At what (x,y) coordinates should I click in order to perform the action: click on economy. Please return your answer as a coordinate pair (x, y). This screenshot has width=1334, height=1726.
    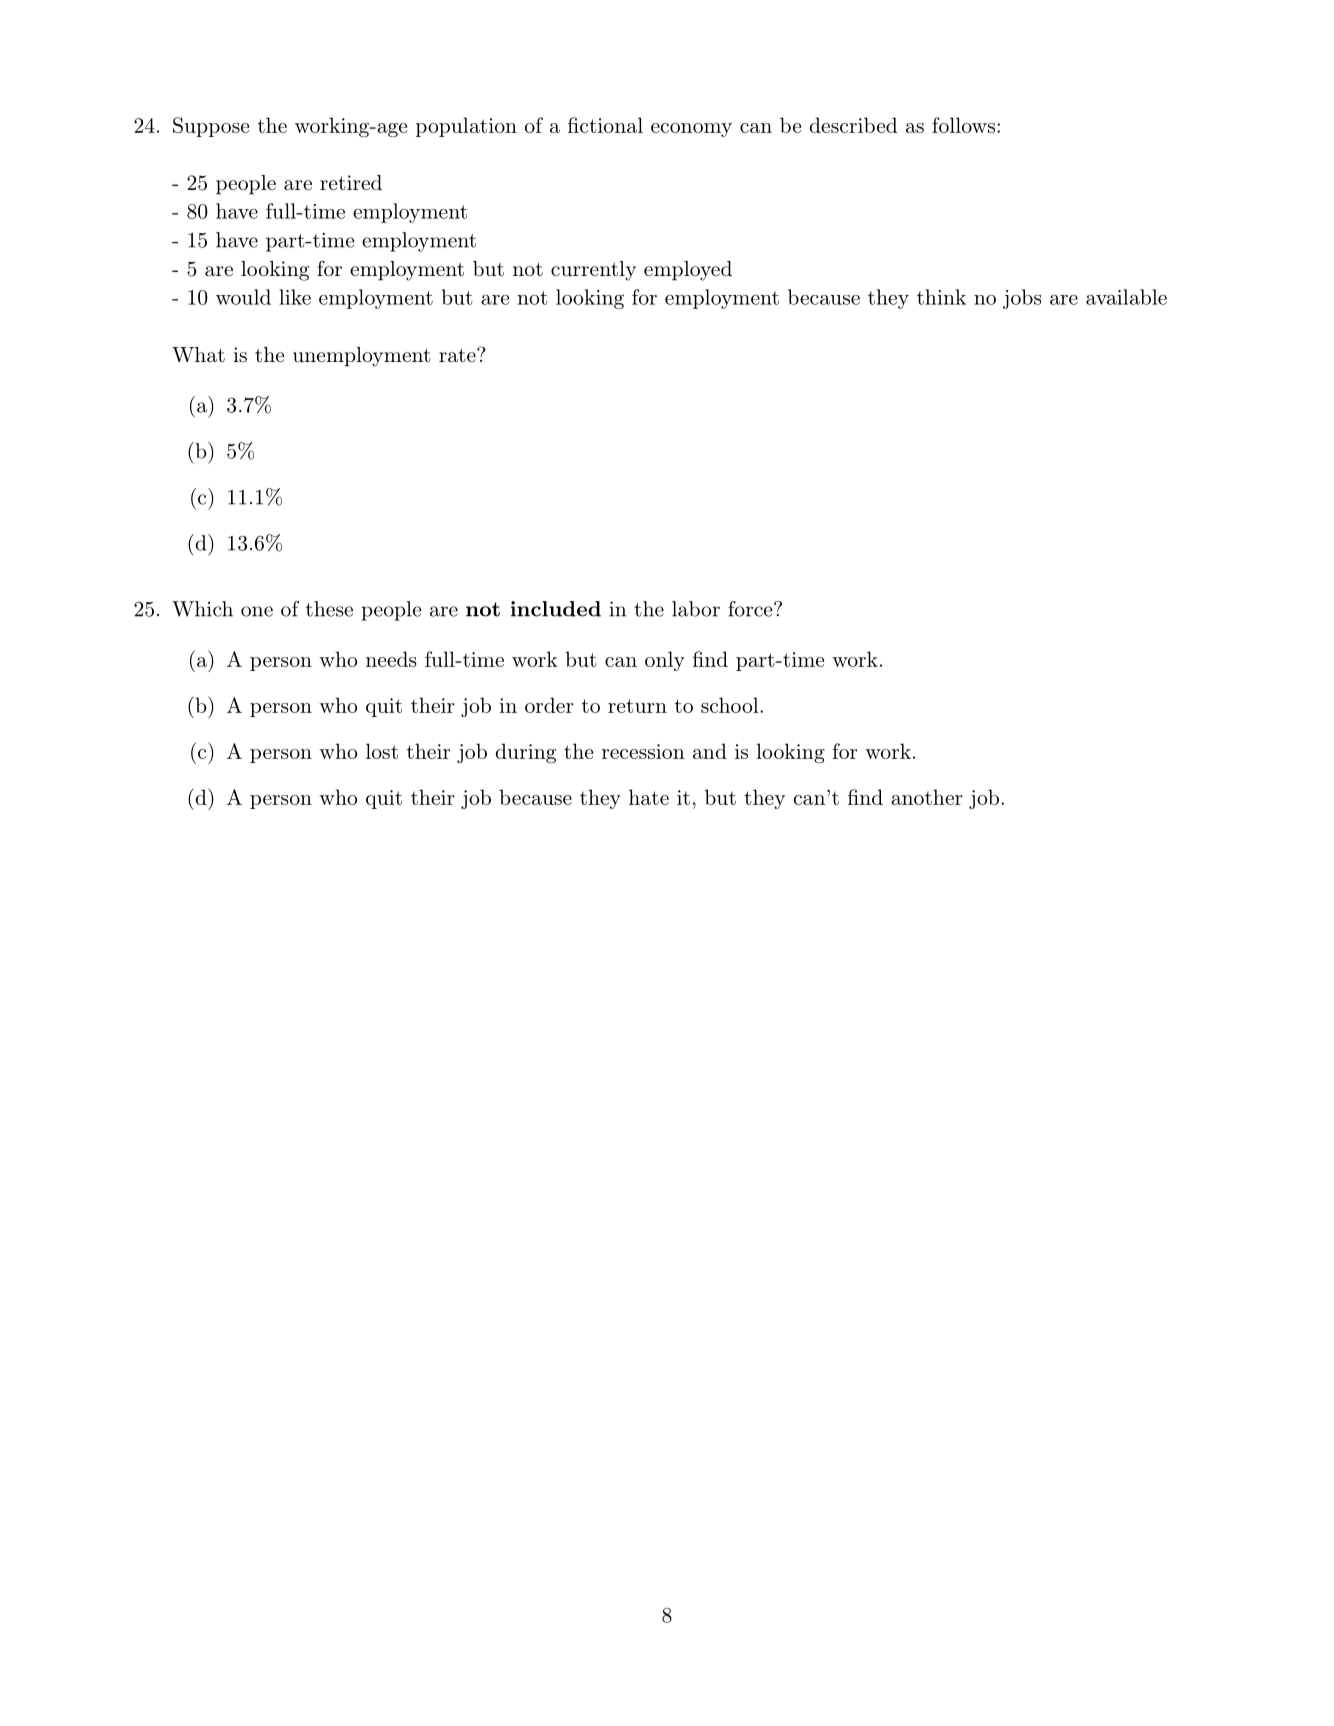
    Looking at the image, I should click on (691, 130).
